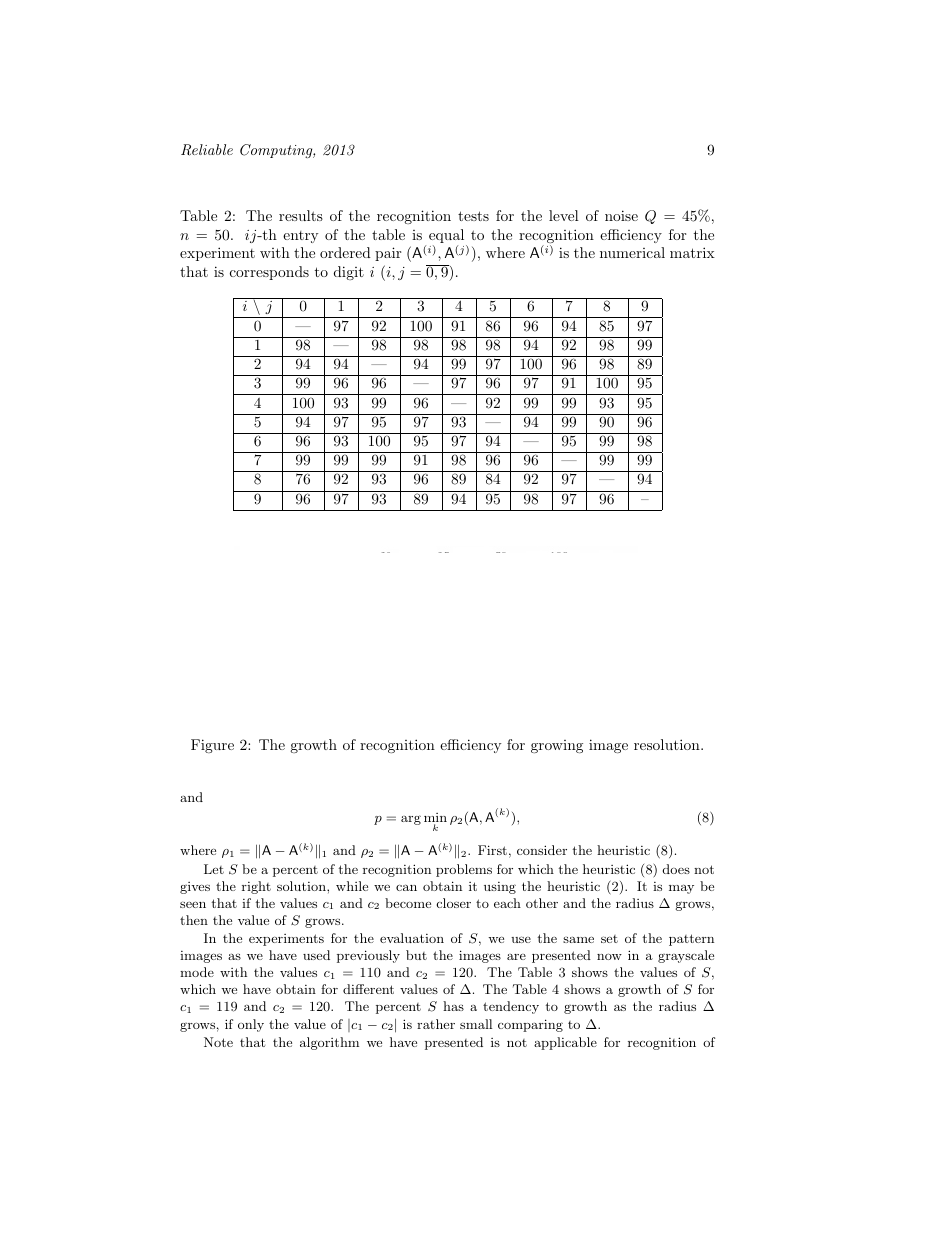  What do you see at coordinates (473, 216) in the document?
I see `tests` at bounding box center [473, 216].
